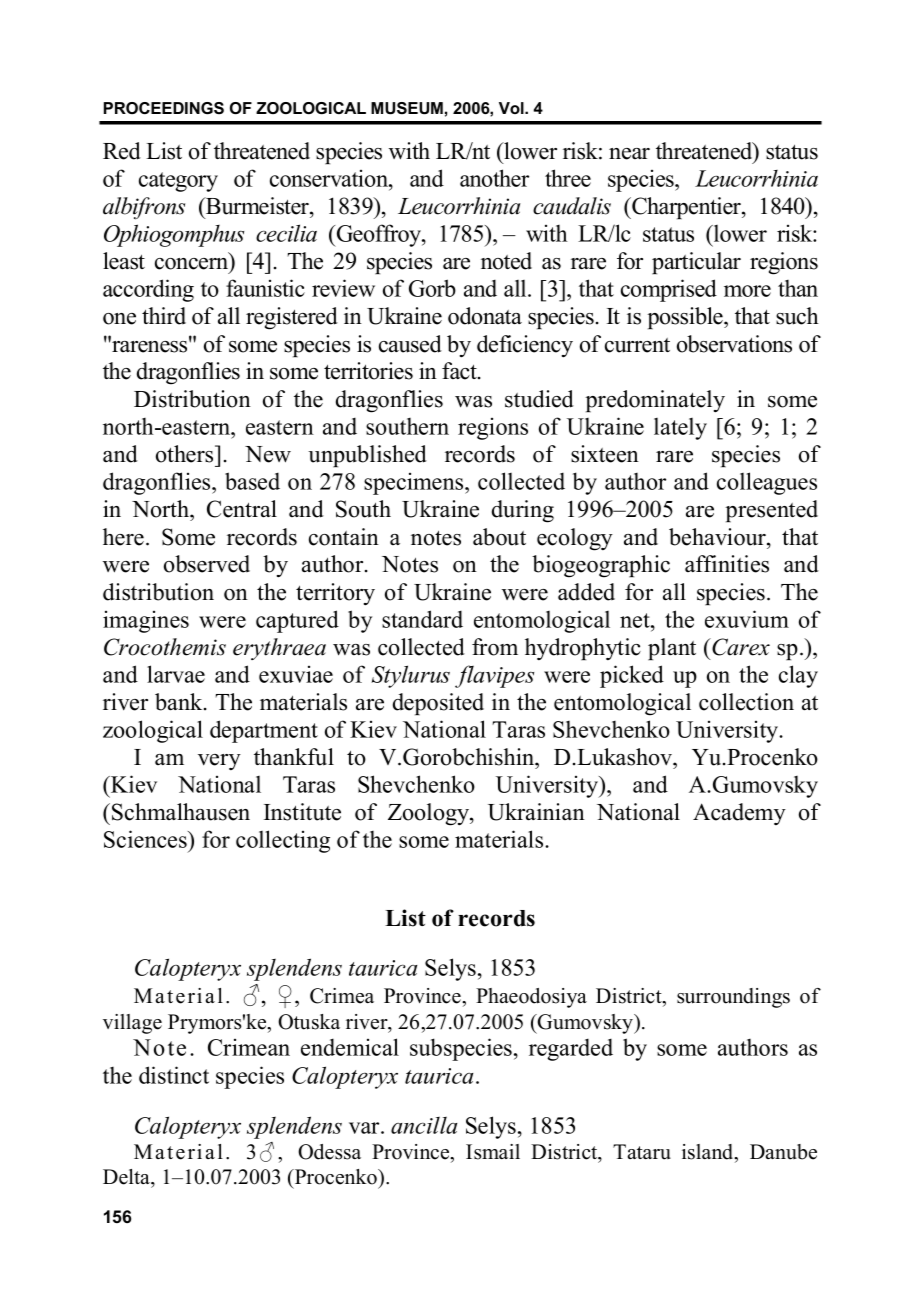 This document has width=924, height=1307. Describe the element at coordinates (494, 178) in the document. I see `another` at that location.
